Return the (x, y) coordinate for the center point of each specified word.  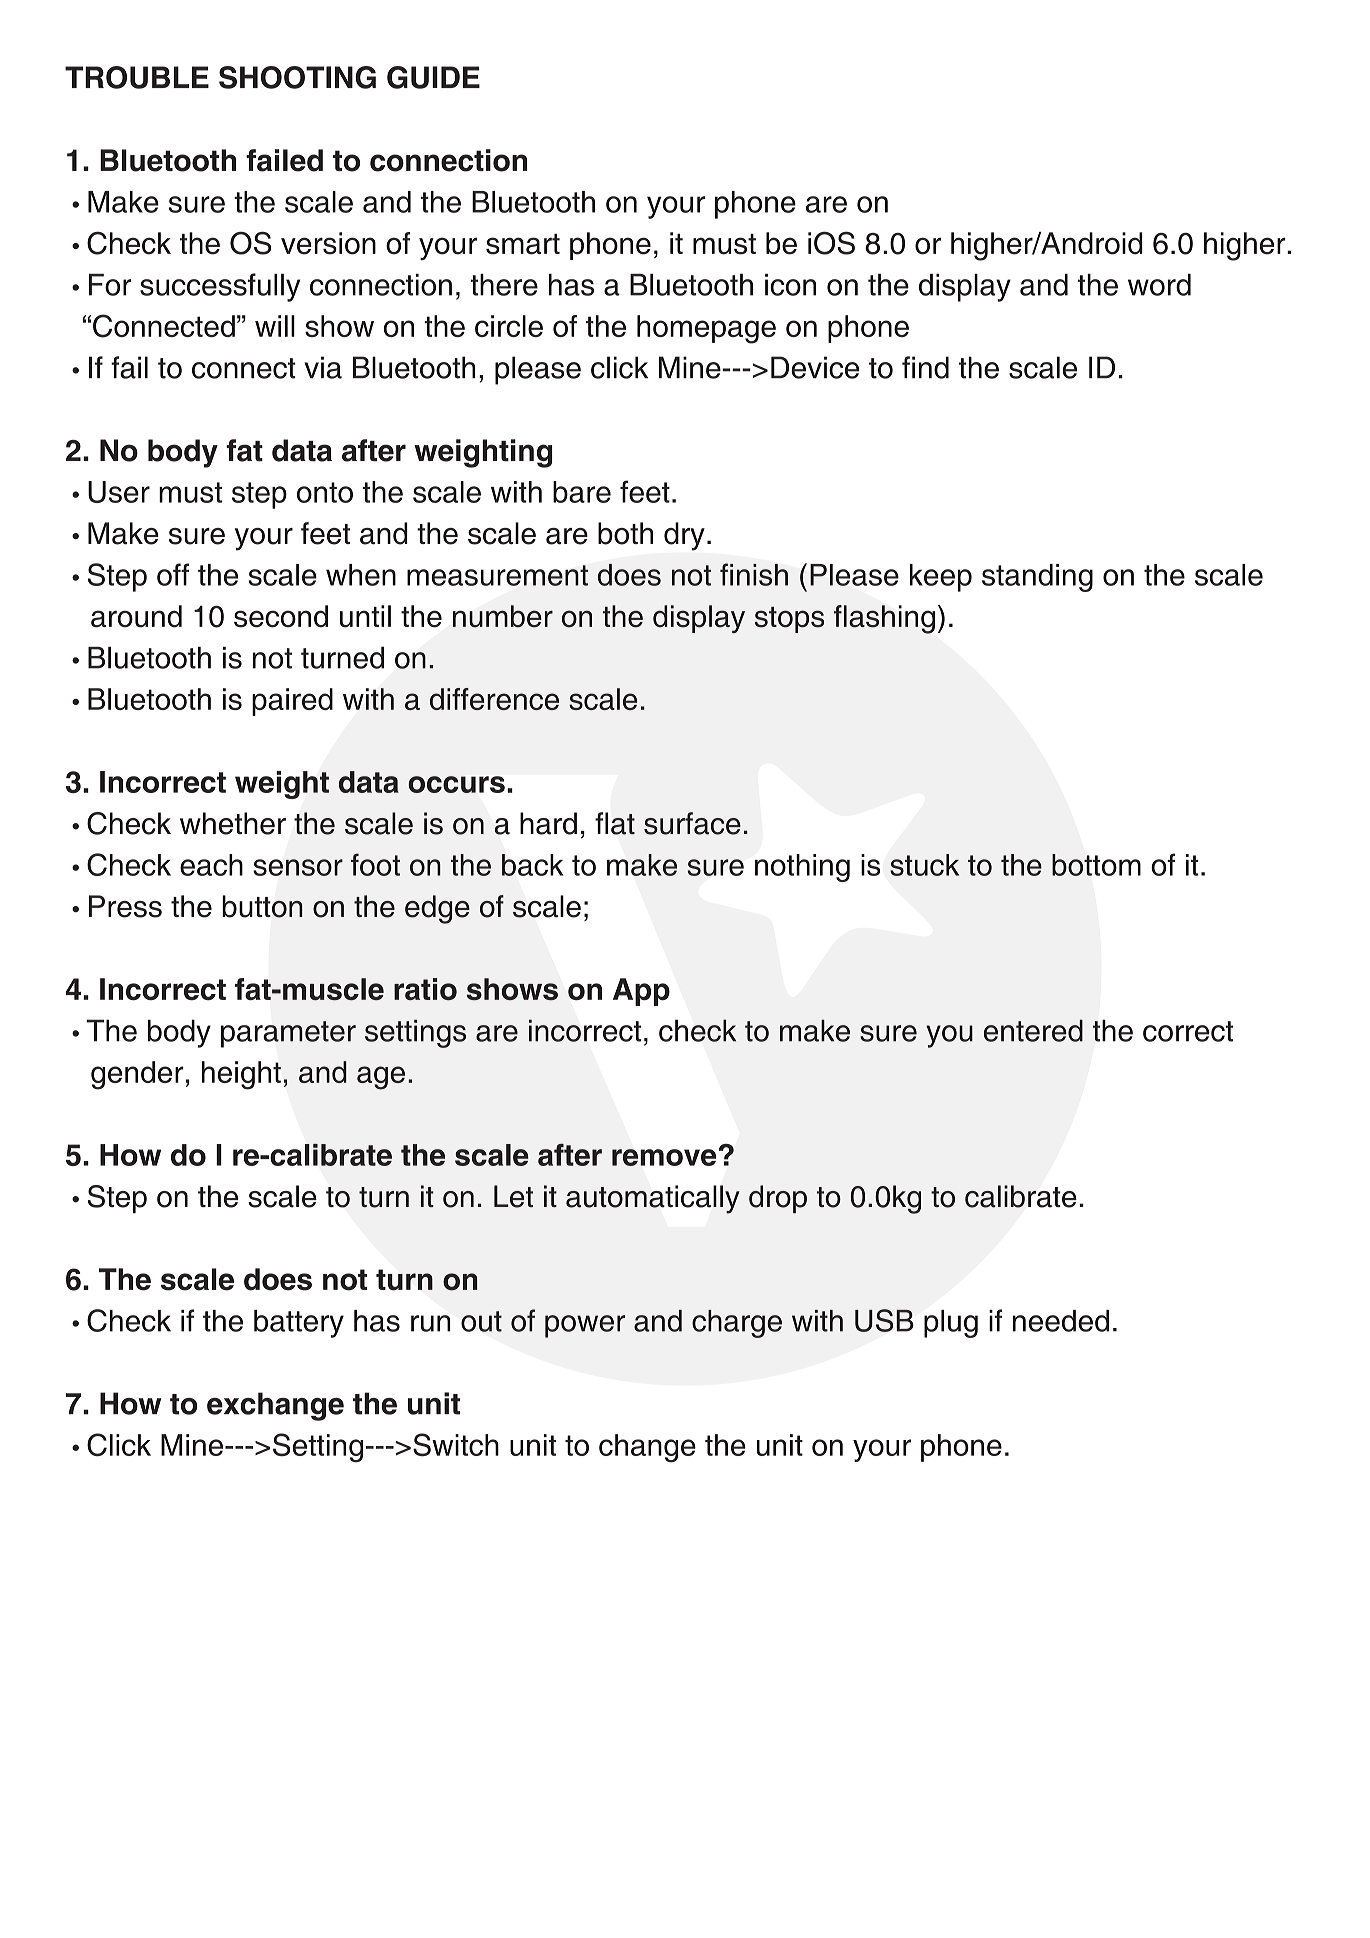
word (1159, 285)
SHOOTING (297, 77)
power (585, 1326)
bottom (1096, 865)
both (625, 533)
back (533, 865)
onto (325, 492)
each (211, 865)
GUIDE (433, 77)
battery (299, 1324)
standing (1037, 578)
